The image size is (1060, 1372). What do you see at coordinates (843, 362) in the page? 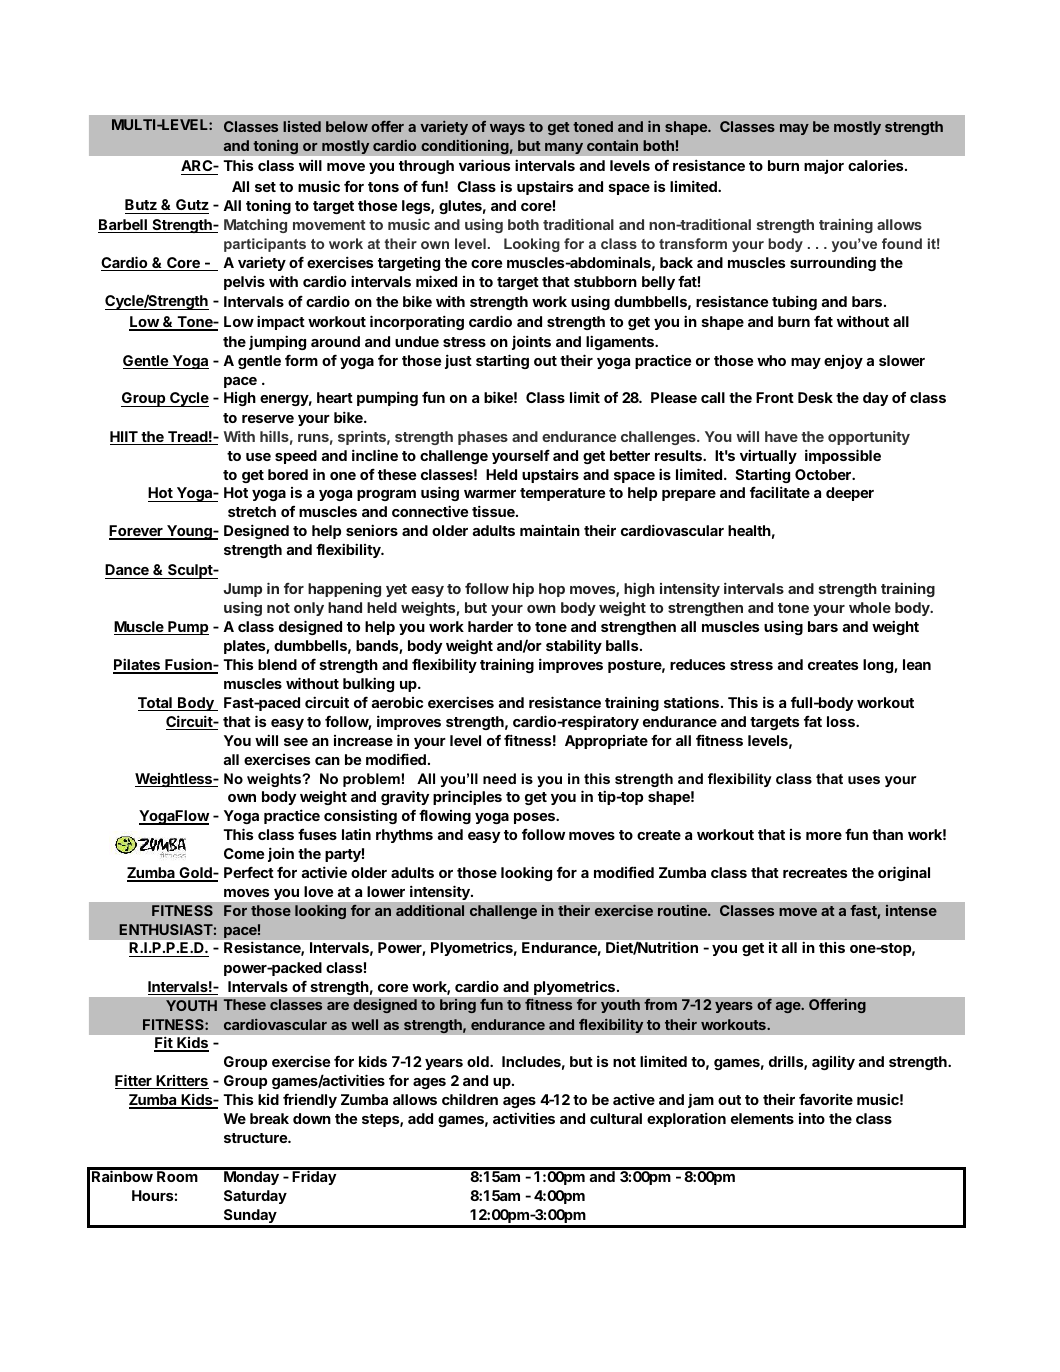
I see `enjoy` at bounding box center [843, 362].
